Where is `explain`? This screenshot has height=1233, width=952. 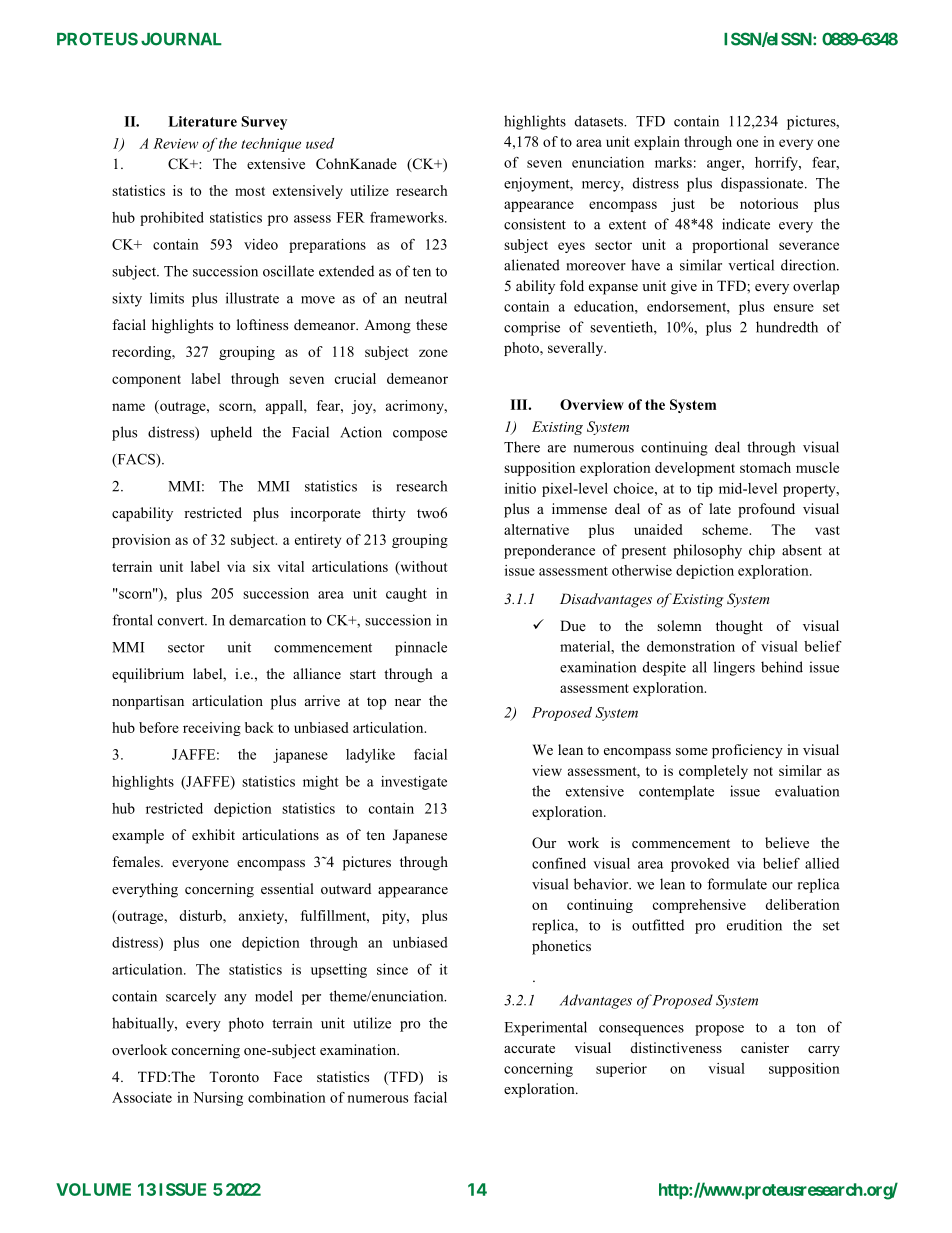 explain is located at coordinates (657, 143).
